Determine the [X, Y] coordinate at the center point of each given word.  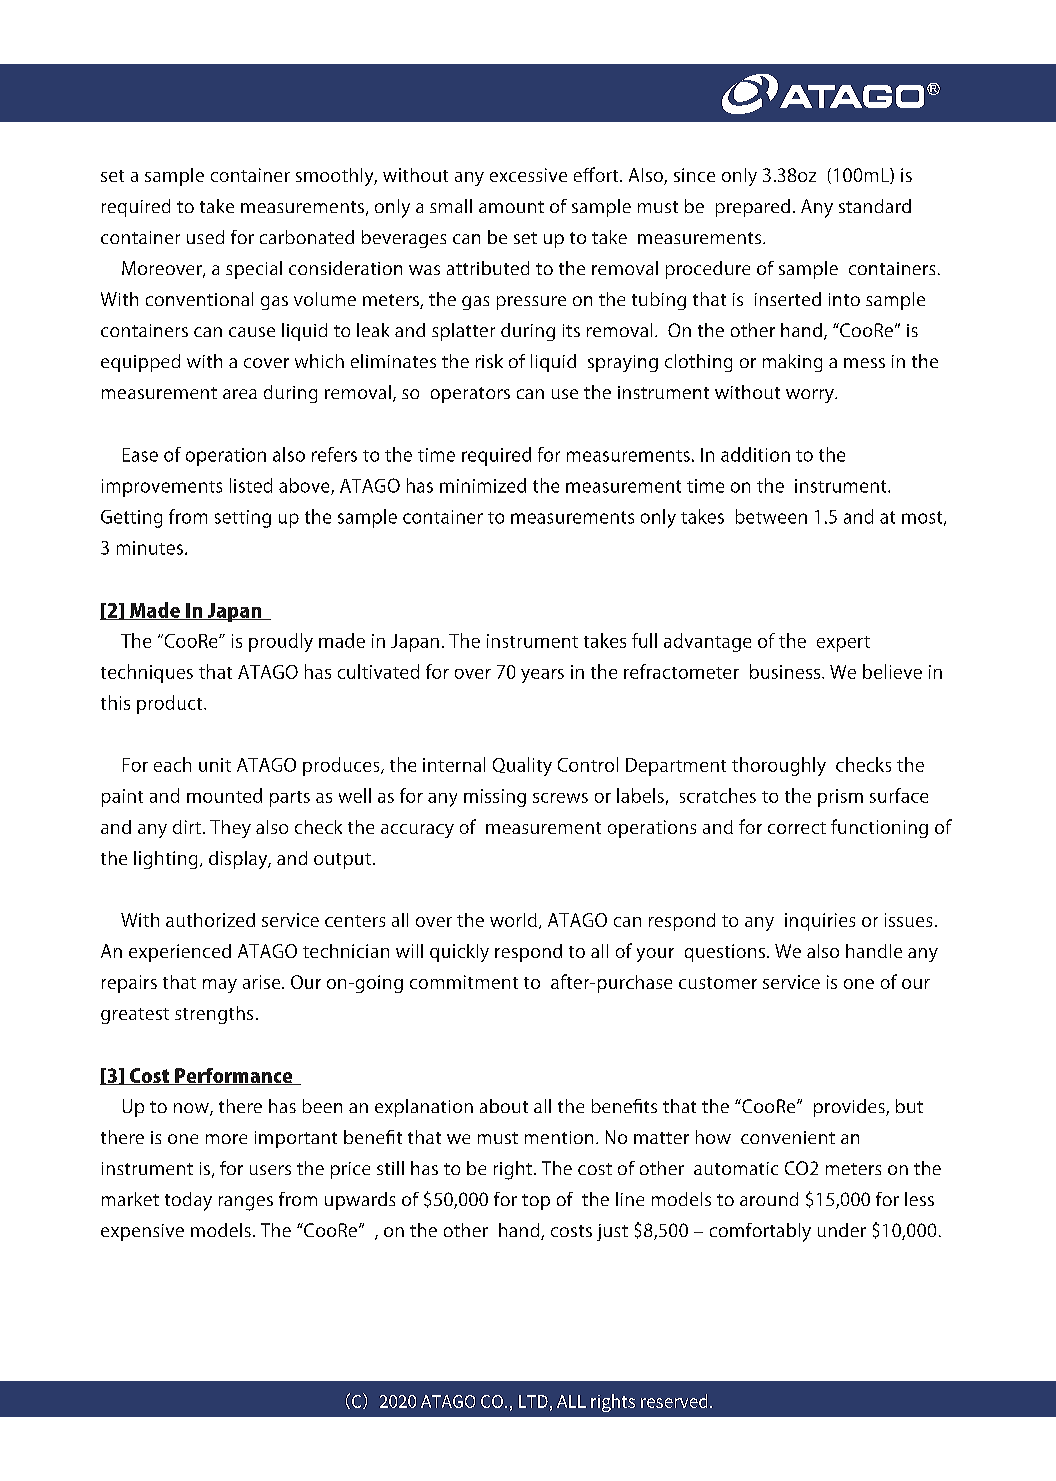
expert [843, 644]
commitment [464, 982]
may [220, 986]
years [542, 676]
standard [875, 206]
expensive [142, 1232]
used [205, 237]
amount [511, 207]
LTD [533, 1401]
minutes [150, 548]
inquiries [820, 922]
